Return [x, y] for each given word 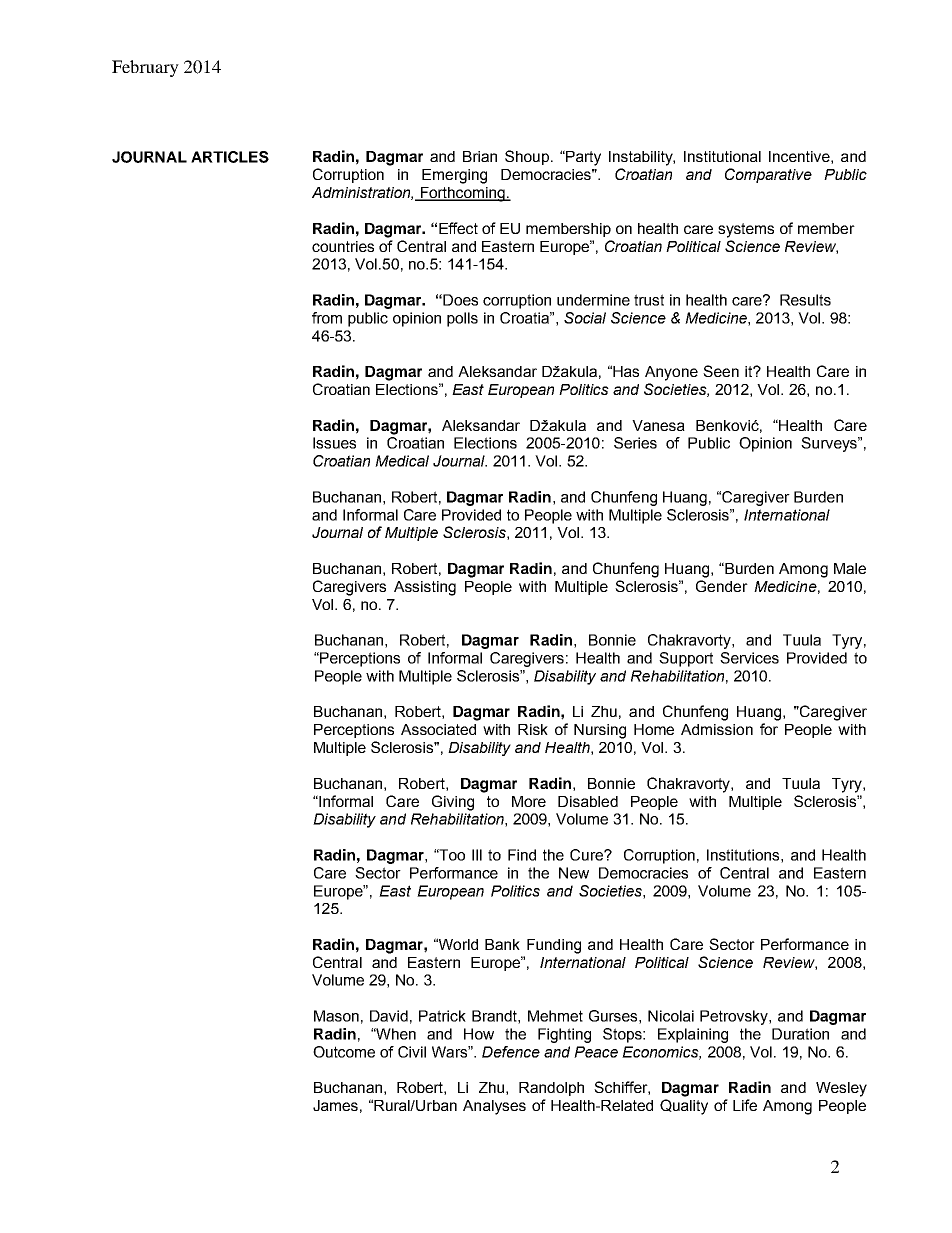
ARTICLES [230, 157]
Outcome [344, 1052]
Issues [334, 443]
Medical [402, 461]
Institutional [722, 156]
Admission [717, 729]
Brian [480, 156]
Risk [533, 729]
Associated [438, 729]
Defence [511, 1052]
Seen [721, 371]
